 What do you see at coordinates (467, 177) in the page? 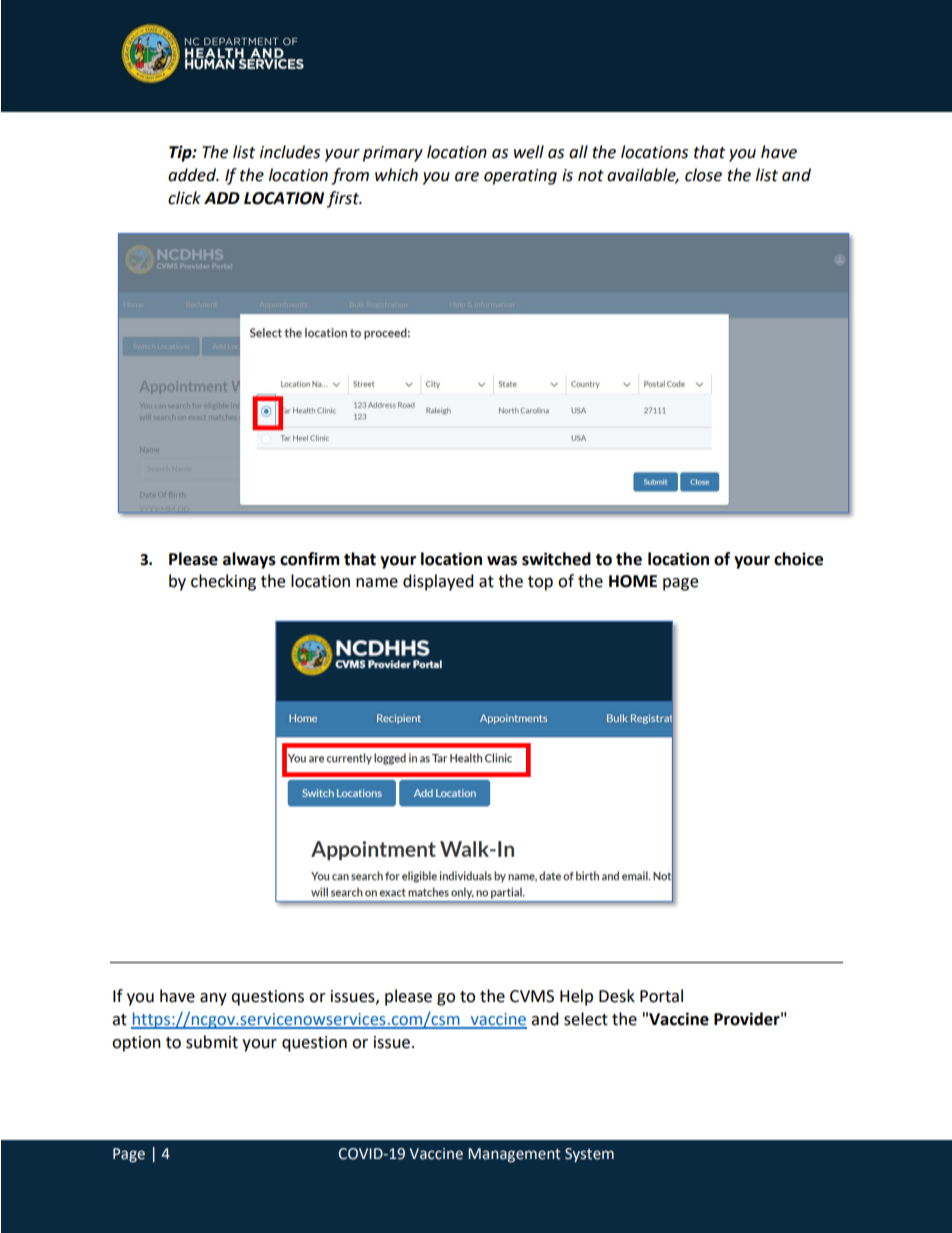
I see `are` at bounding box center [467, 177].
